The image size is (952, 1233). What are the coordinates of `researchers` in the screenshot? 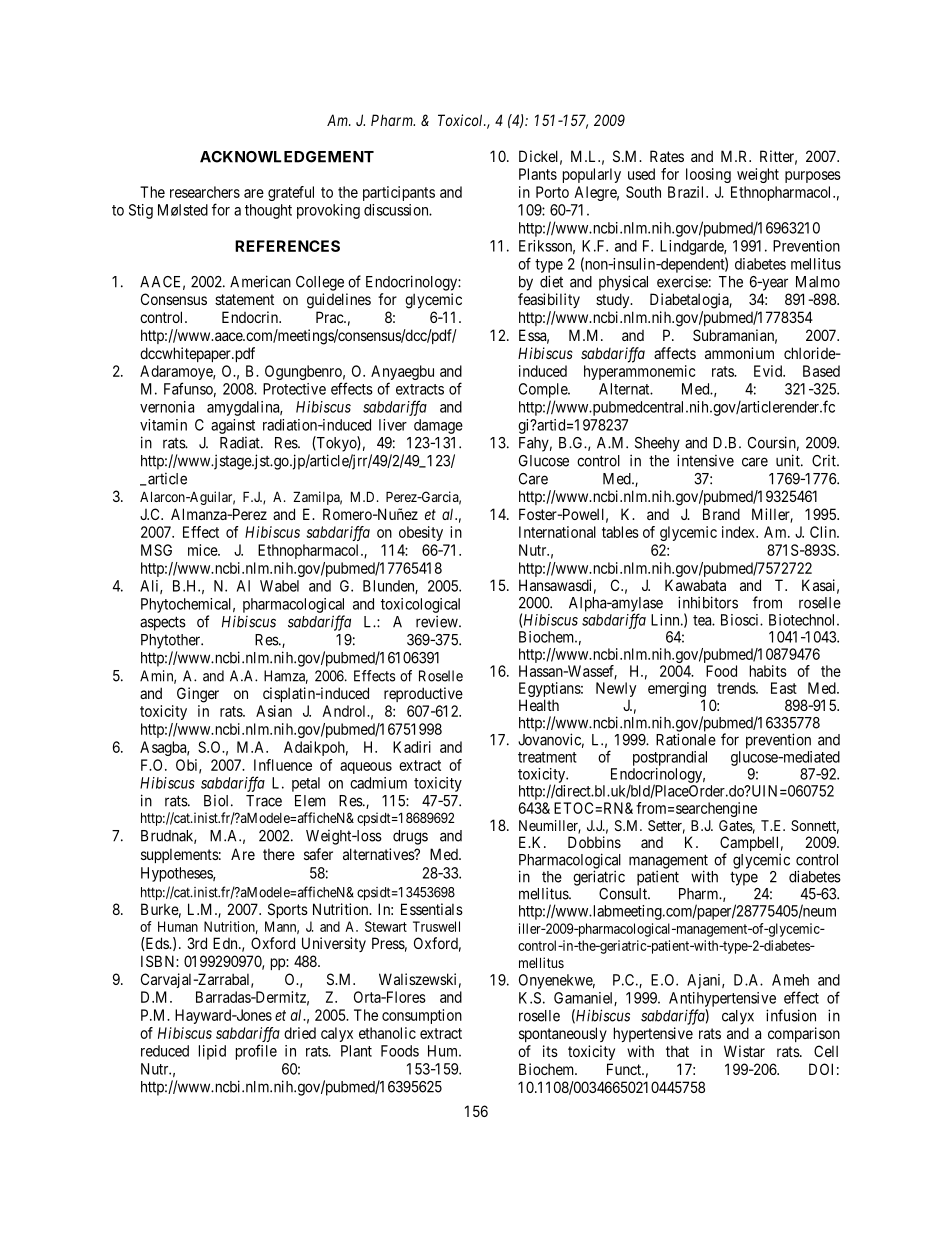 It's located at (205, 192).
